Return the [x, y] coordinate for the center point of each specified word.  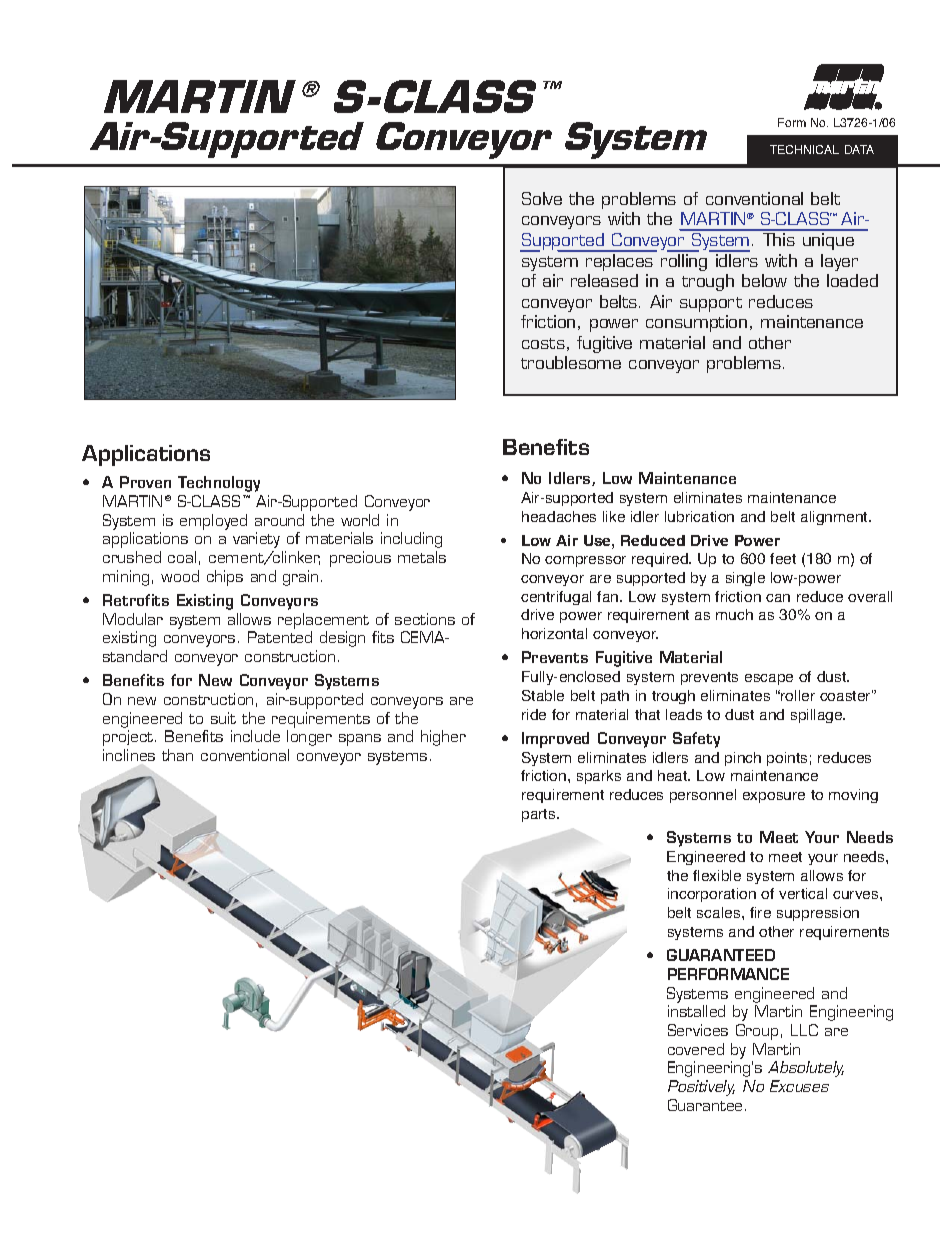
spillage [818, 716]
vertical [803, 893]
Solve [542, 198]
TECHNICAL [804, 149]
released [604, 280]
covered [696, 1049]
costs [543, 343]
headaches [559, 516]
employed [213, 522]
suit [223, 718]
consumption [696, 323]
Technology [219, 484]
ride [534, 714]
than [177, 755]
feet [783, 558]
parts [540, 815]
